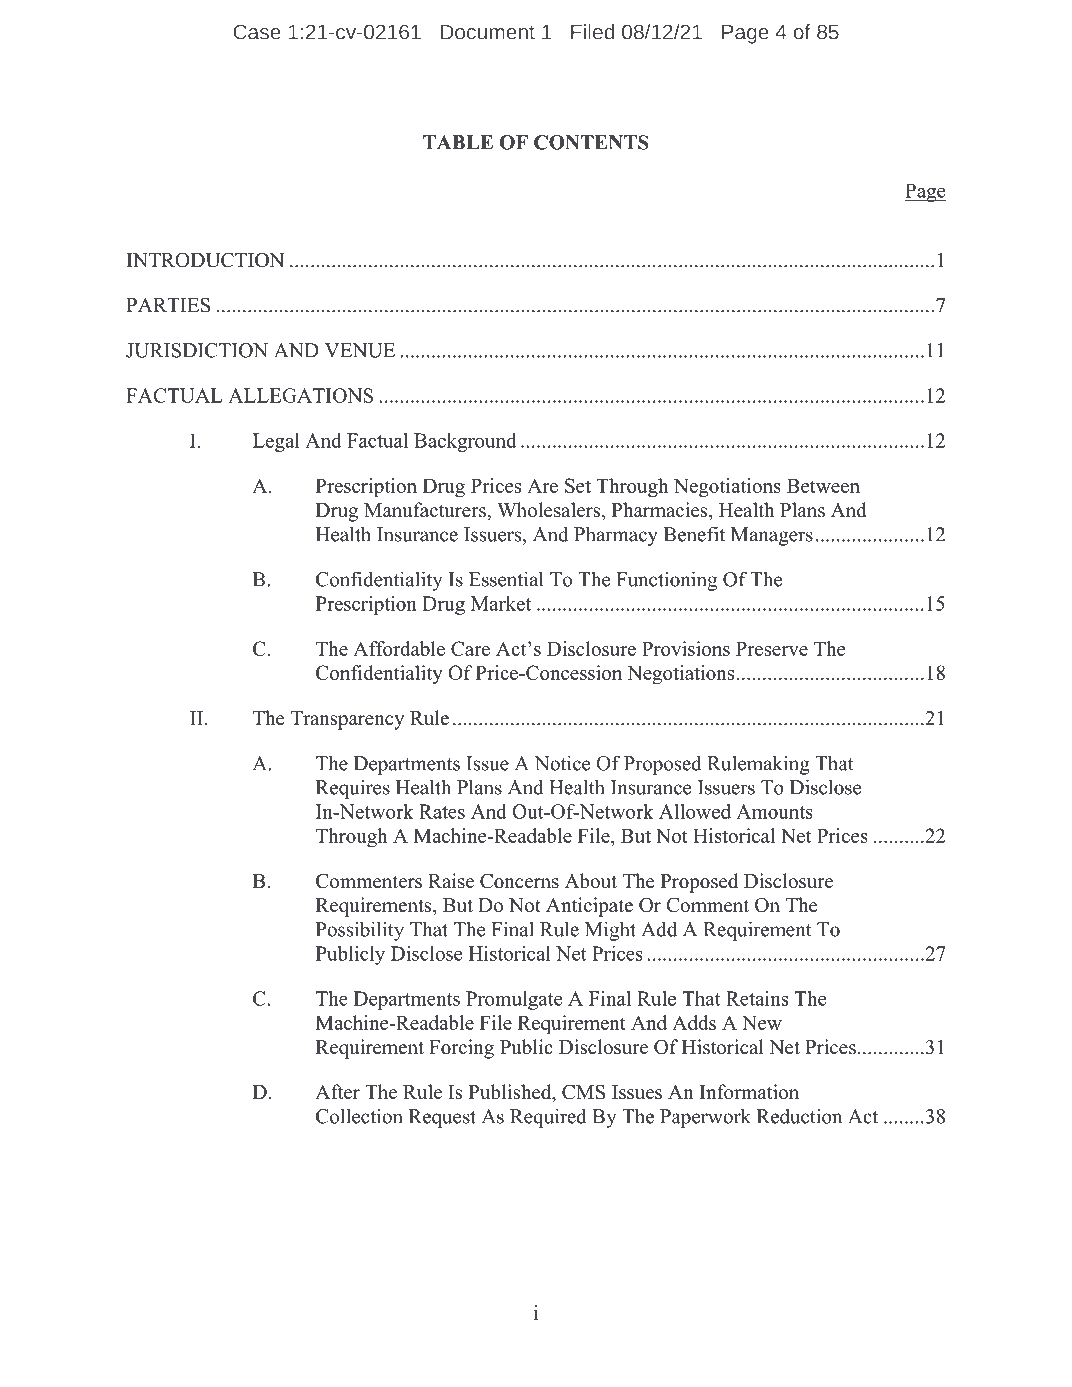 Image resolution: width=1072 pixels, height=1387 pixels. I want to click on CONTENTS, so click(591, 142).
